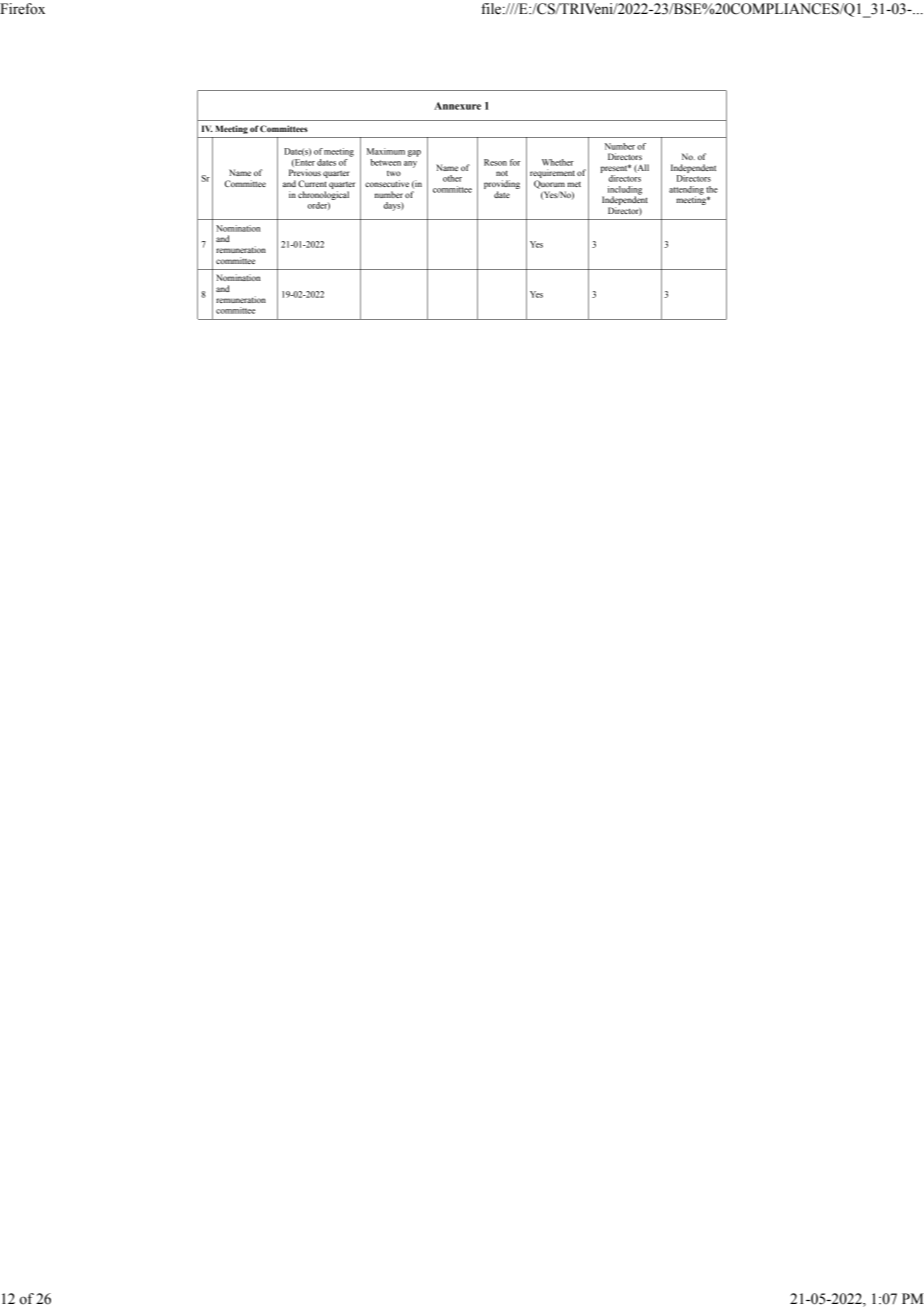 Image resolution: width=924 pixels, height=1307 pixels. What do you see at coordinates (414, 153) in the document?
I see `gap` at bounding box center [414, 153].
